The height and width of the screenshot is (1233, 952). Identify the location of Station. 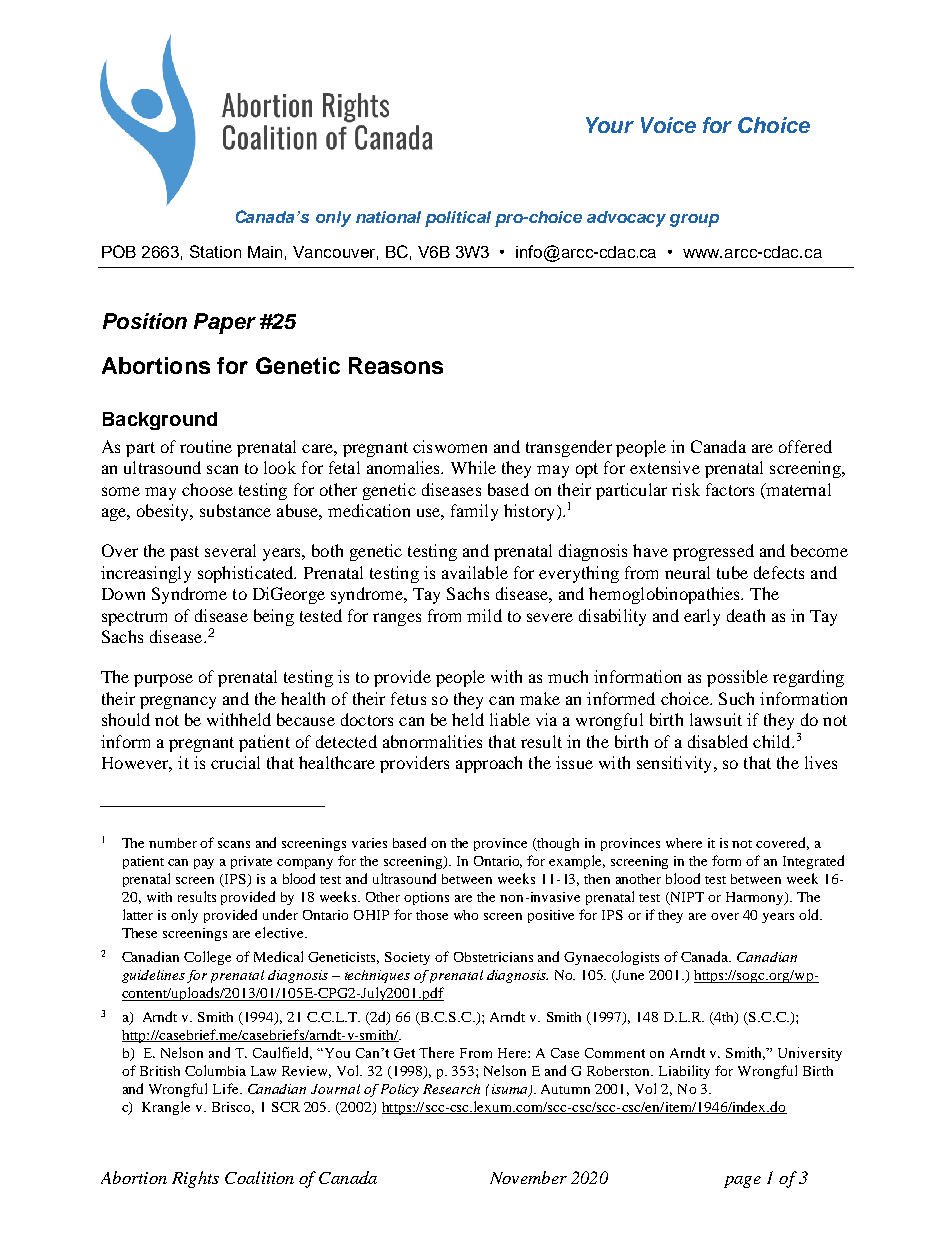
(215, 251).
